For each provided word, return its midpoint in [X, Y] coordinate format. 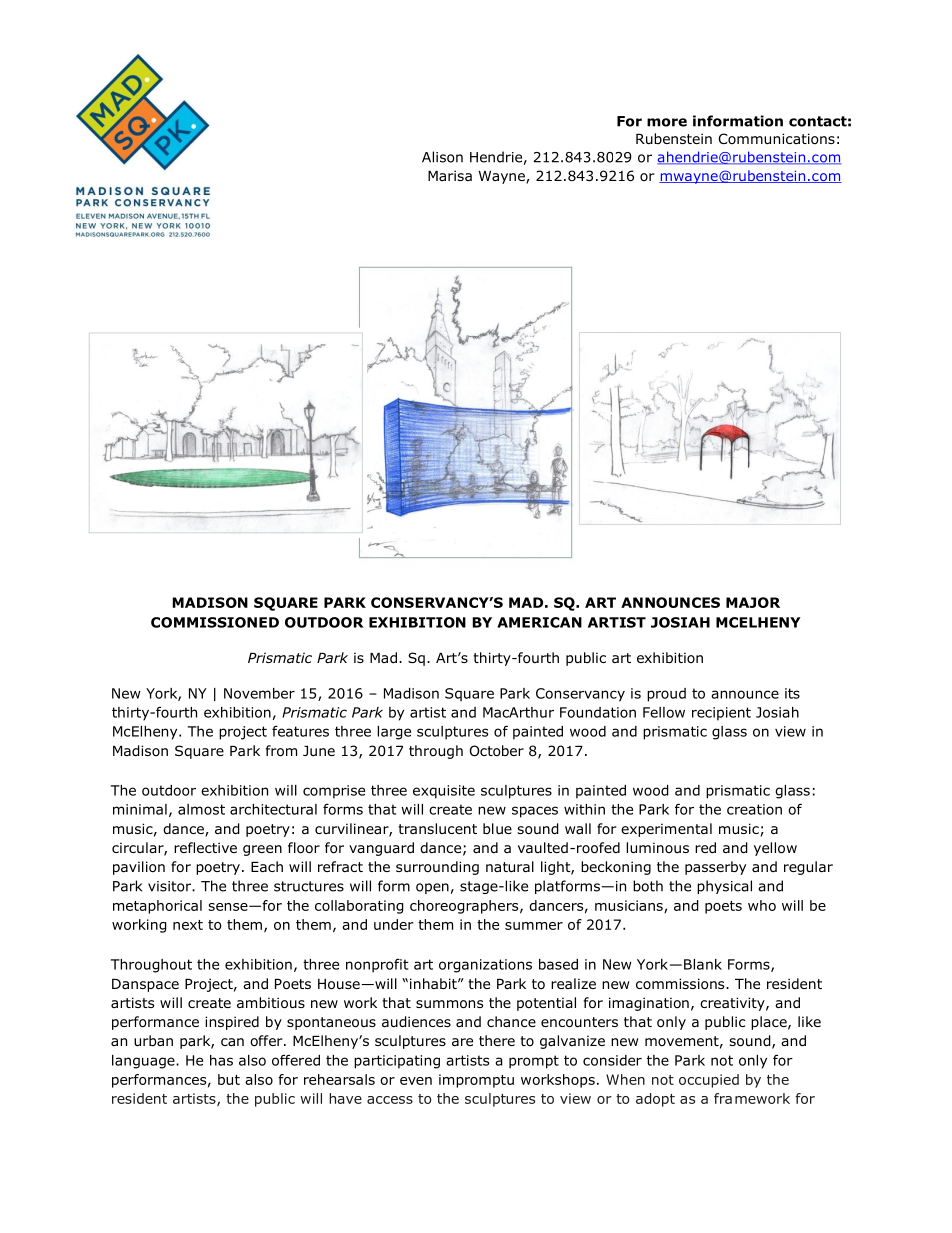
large [394, 733]
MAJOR [753, 602]
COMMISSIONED [215, 622]
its [792, 693]
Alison [442, 157]
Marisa [450, 175]
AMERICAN [539, 622]
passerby [715, 868]
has [221, 1060]
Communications [777, 139]
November [259, 693]
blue [497, 828]
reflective [205, 847]
